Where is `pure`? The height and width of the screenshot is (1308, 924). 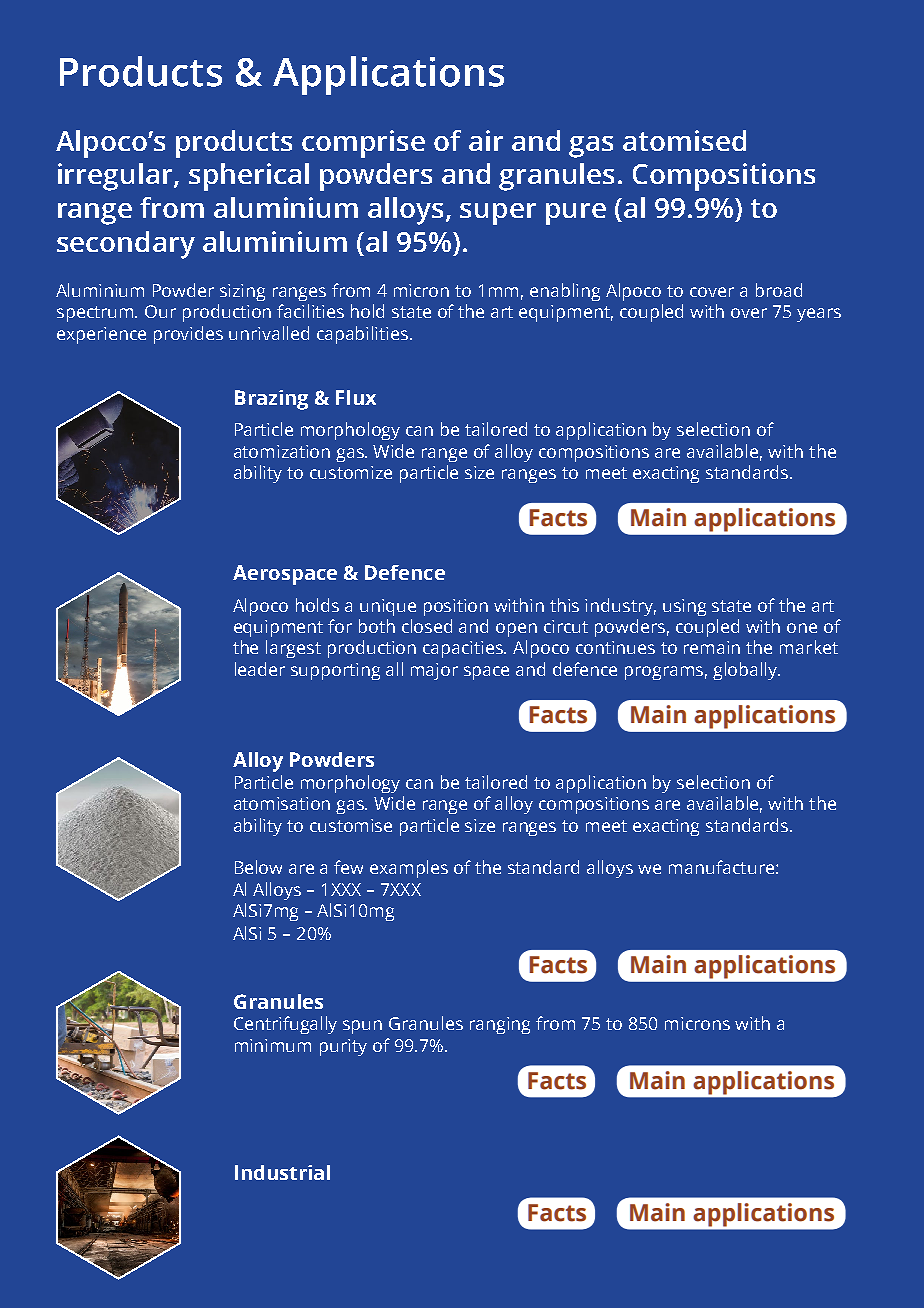
pure is located at coordinates (576, 214).
